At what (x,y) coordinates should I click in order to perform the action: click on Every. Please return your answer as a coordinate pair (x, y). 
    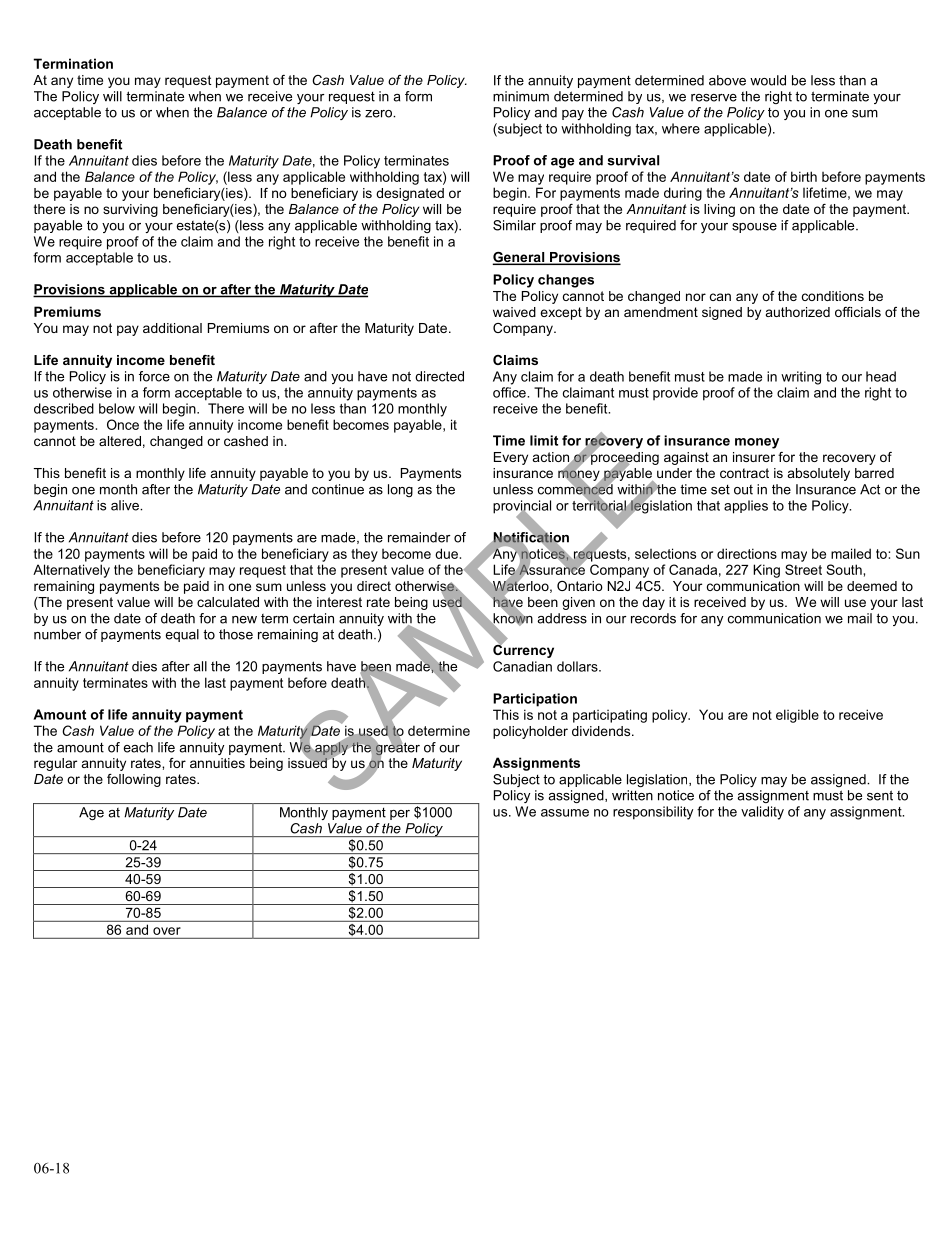
    Looking at the image, I should click on (511, 458).
